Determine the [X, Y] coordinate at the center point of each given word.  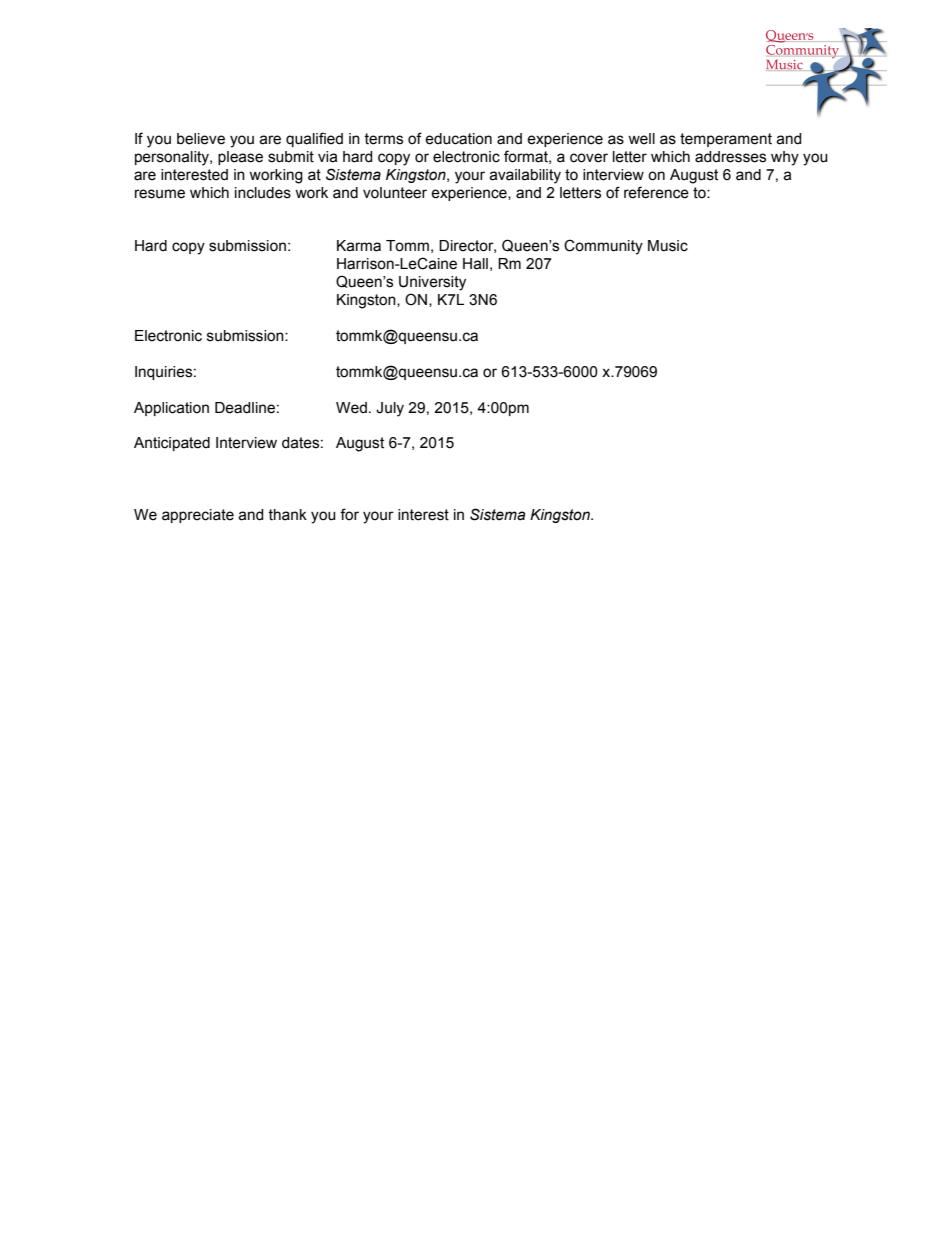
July [390, 409]
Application [171, 409]
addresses [730, 157]
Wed [351, 408]
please [240, 158]
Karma [359, 246]
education [458, 139]
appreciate [198, 516]
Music [668, 246]
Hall [475, 264]
